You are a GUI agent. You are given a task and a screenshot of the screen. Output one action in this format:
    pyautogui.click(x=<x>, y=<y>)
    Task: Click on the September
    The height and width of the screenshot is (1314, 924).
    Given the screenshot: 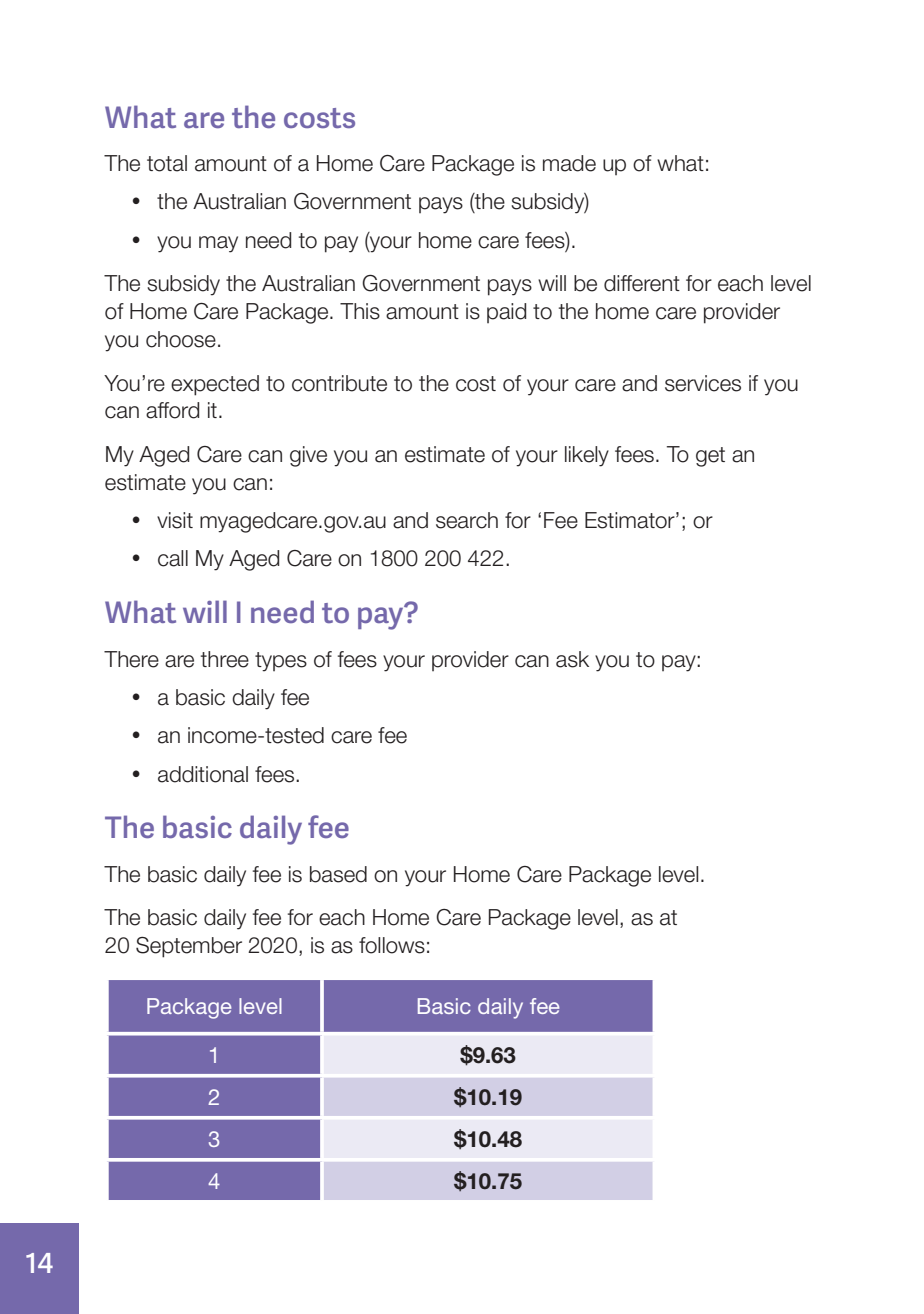 What is the action you would take?
    pyautogui.click(x=189, y=947)
